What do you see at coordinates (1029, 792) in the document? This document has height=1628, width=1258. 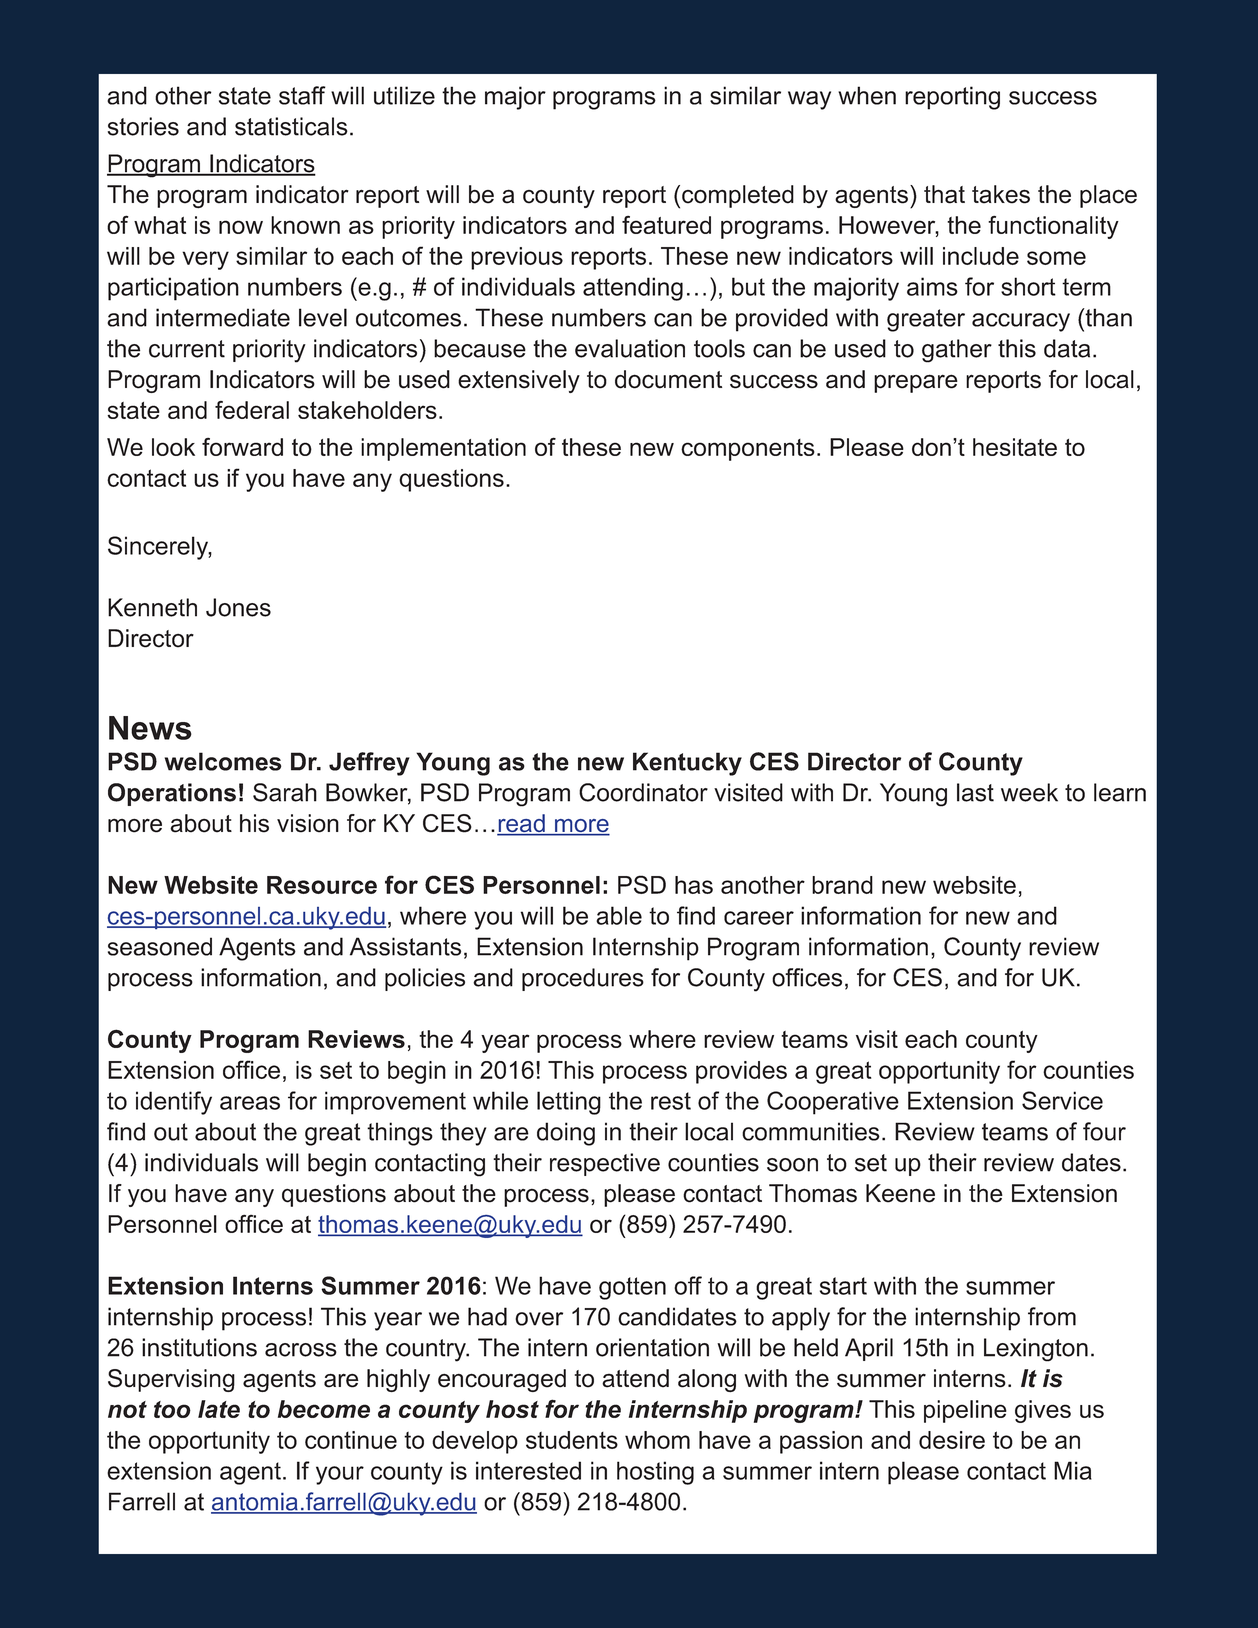 I see `week` at bounding box center [1029, 792].
